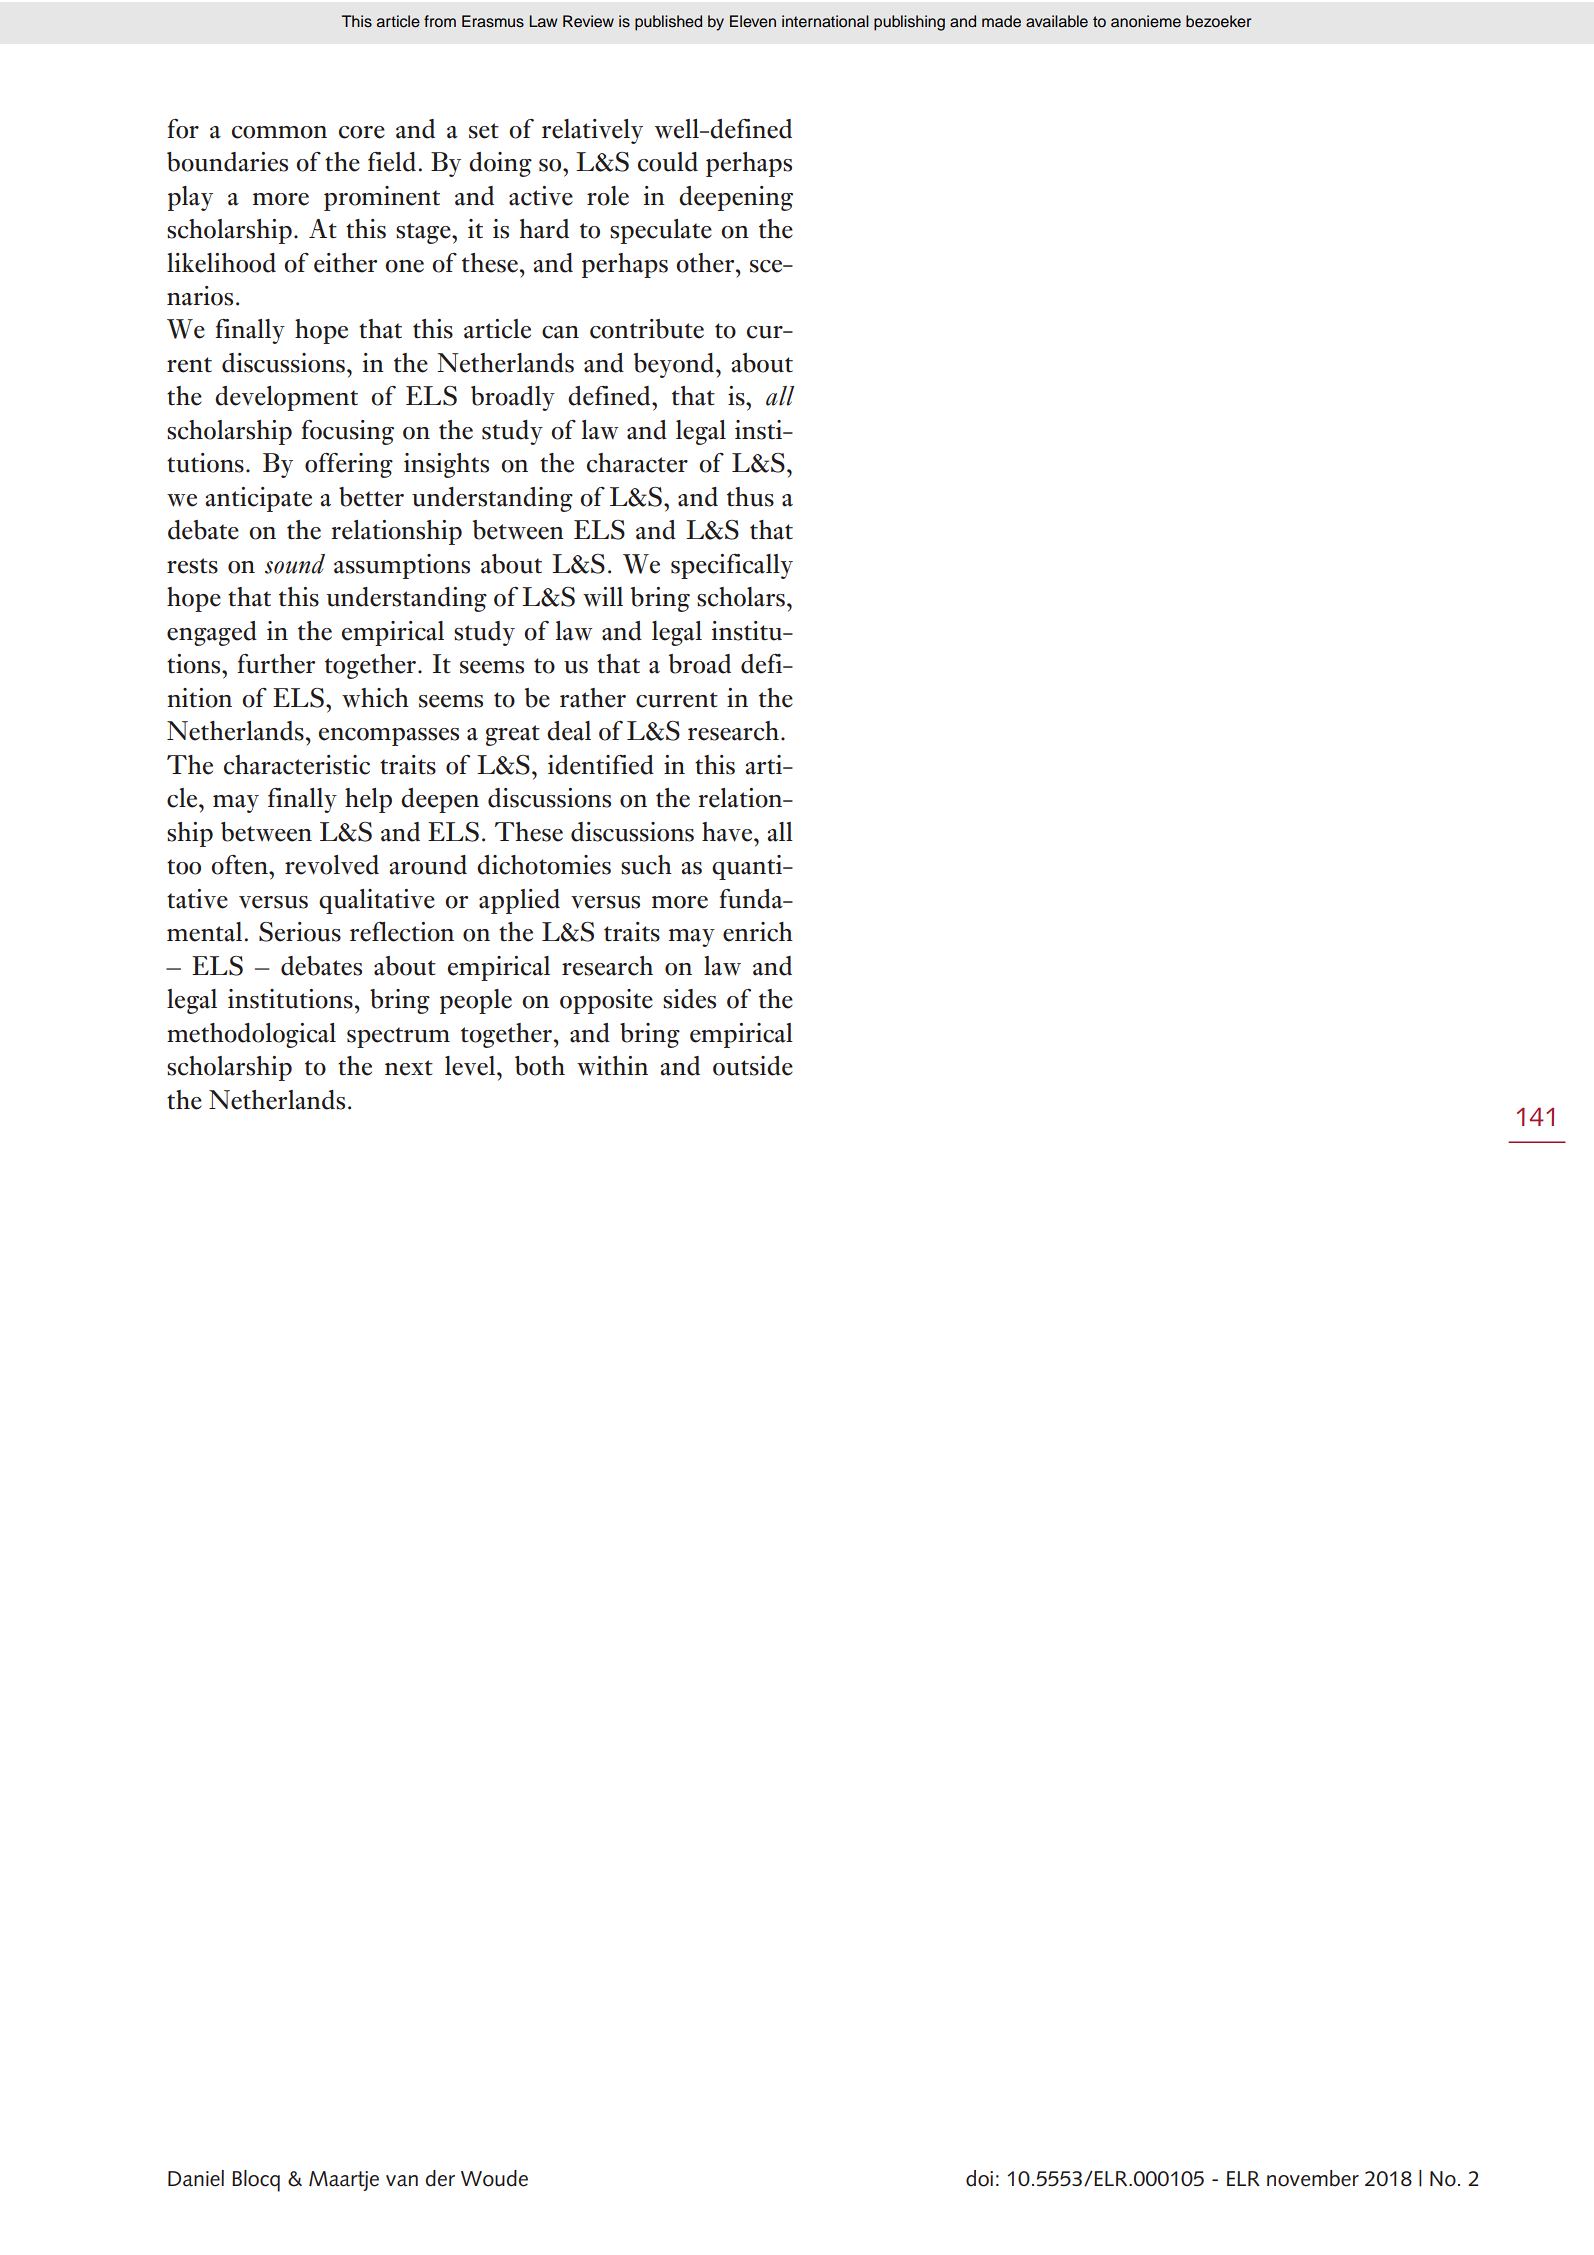 The image size is (1594, 2255). I want to click on available, so click(1057, 21).
